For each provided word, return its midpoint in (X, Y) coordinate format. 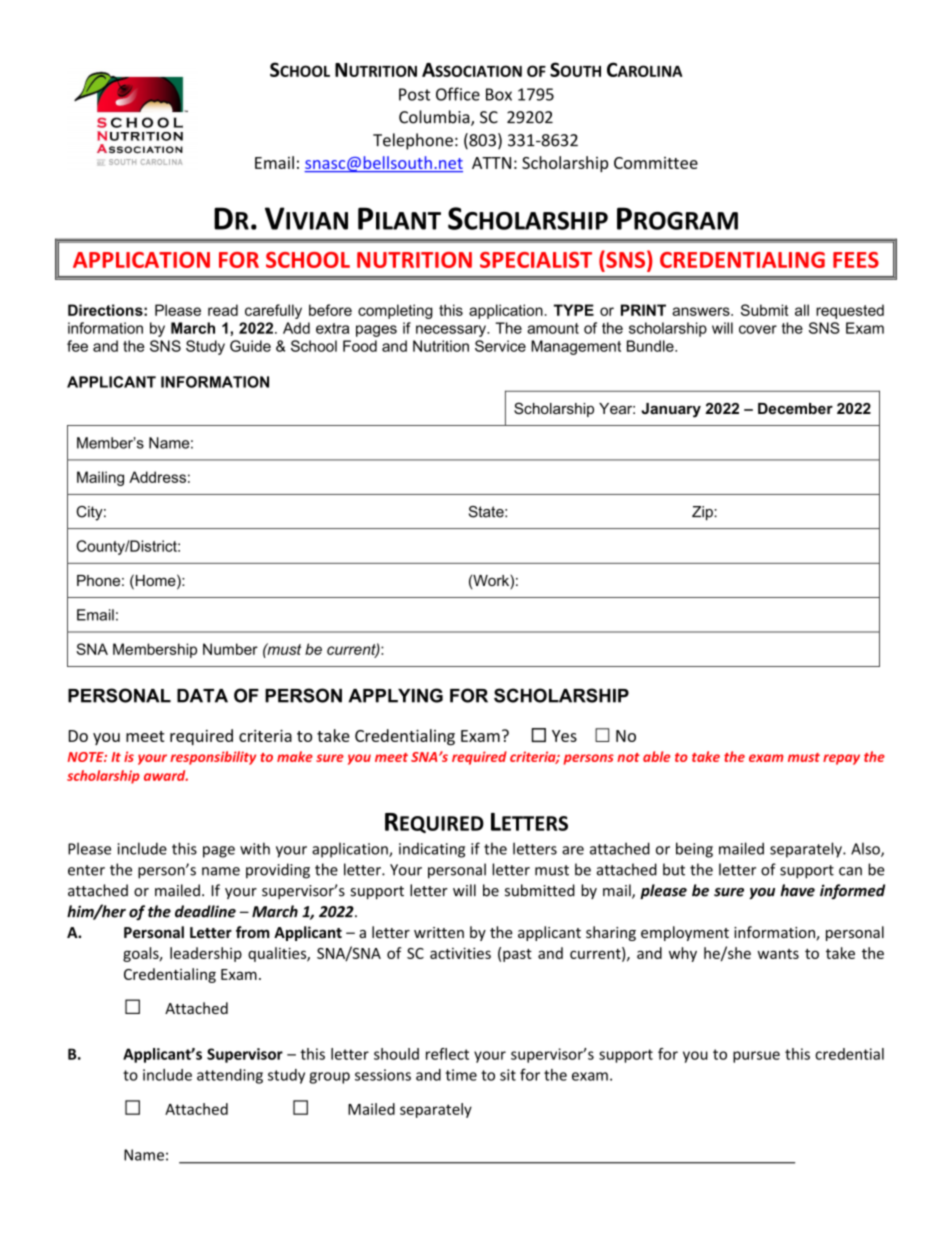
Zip (703, 513)
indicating (432, 850)
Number (230, 649)
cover (758, 329)
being (694, 850)
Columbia (435, 118)
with (255, 848)
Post (414, 94)
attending (230, 1076)
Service (500, 346)
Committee (656, 163)
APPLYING (395, 695)
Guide (250, 346)
